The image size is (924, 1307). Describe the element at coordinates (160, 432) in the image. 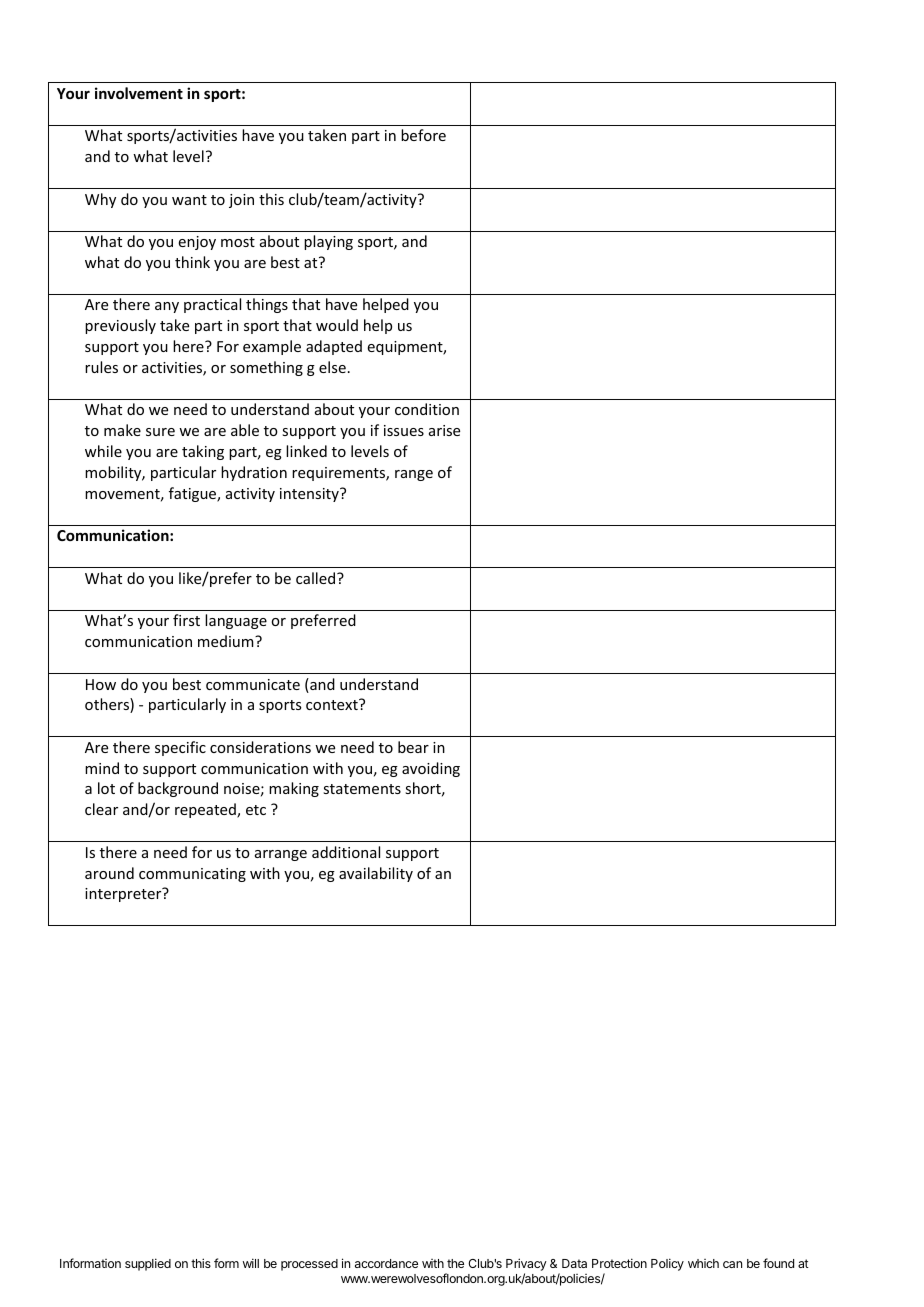

I see `sure` at that location.
